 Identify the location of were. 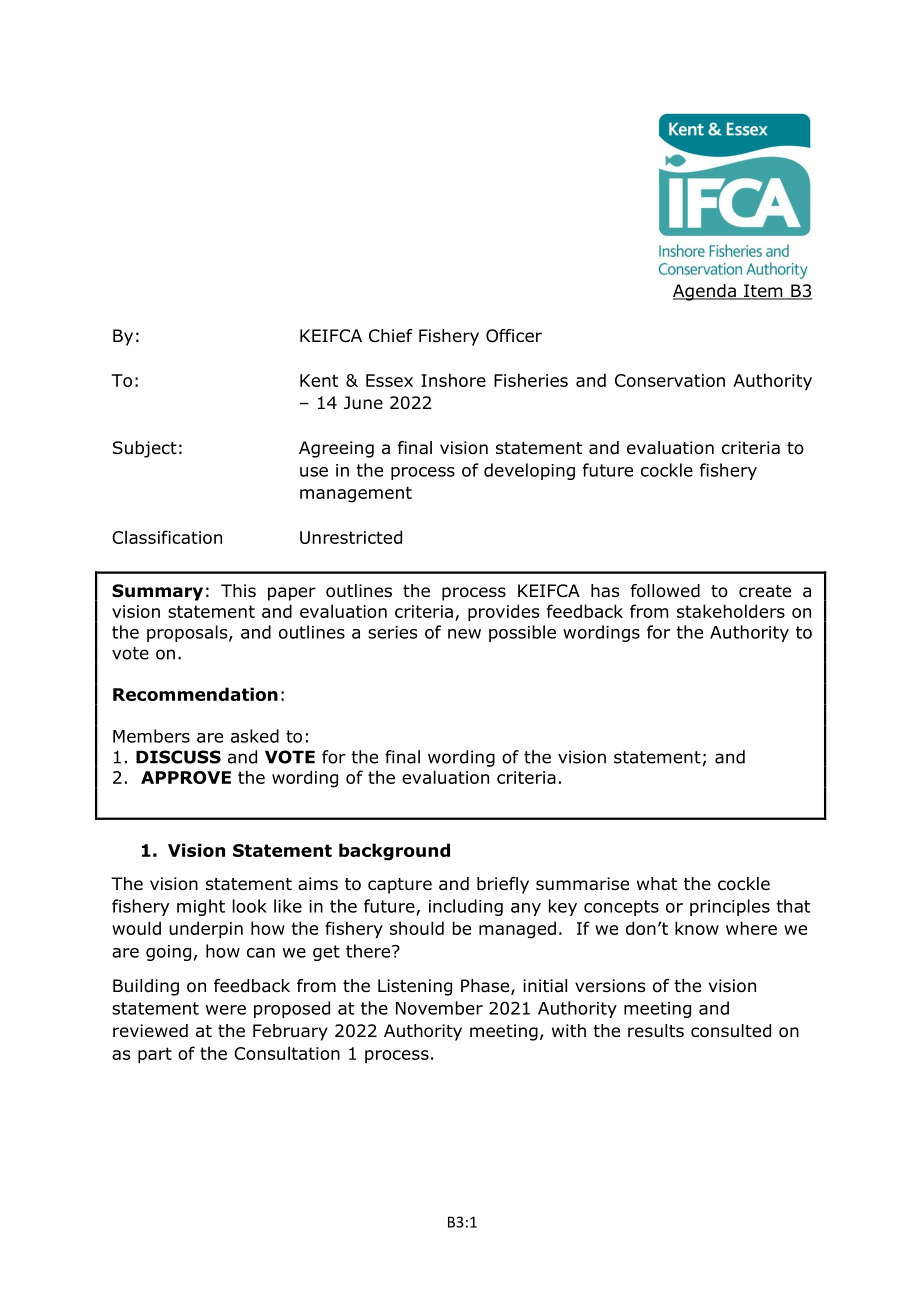
(226, 1010).
